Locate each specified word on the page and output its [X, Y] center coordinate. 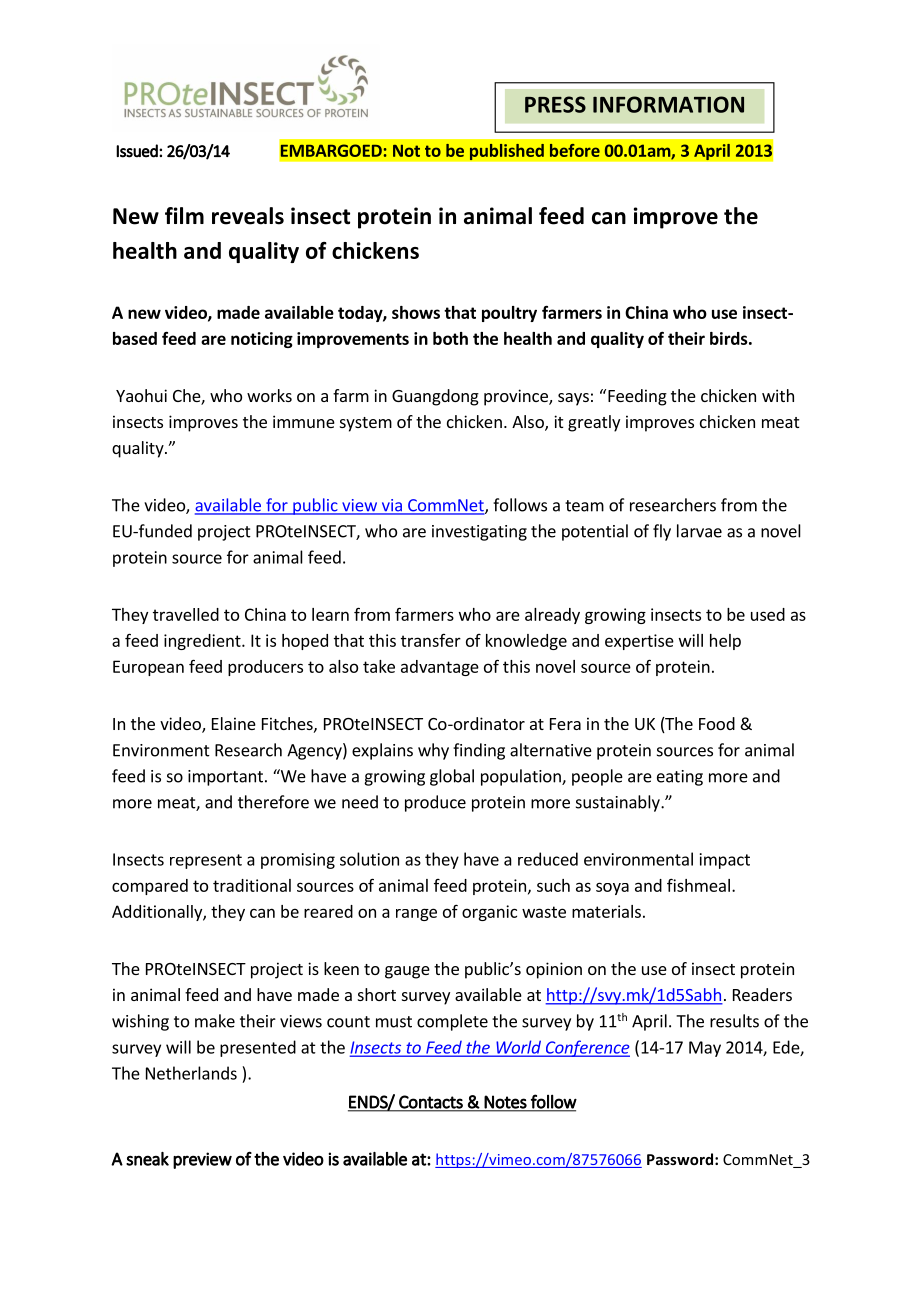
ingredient [203, 642]
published [506, 152]
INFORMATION [668, 104]
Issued [138, 151]
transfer [431, 640]
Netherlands [191, 1073]
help [725, 642]
